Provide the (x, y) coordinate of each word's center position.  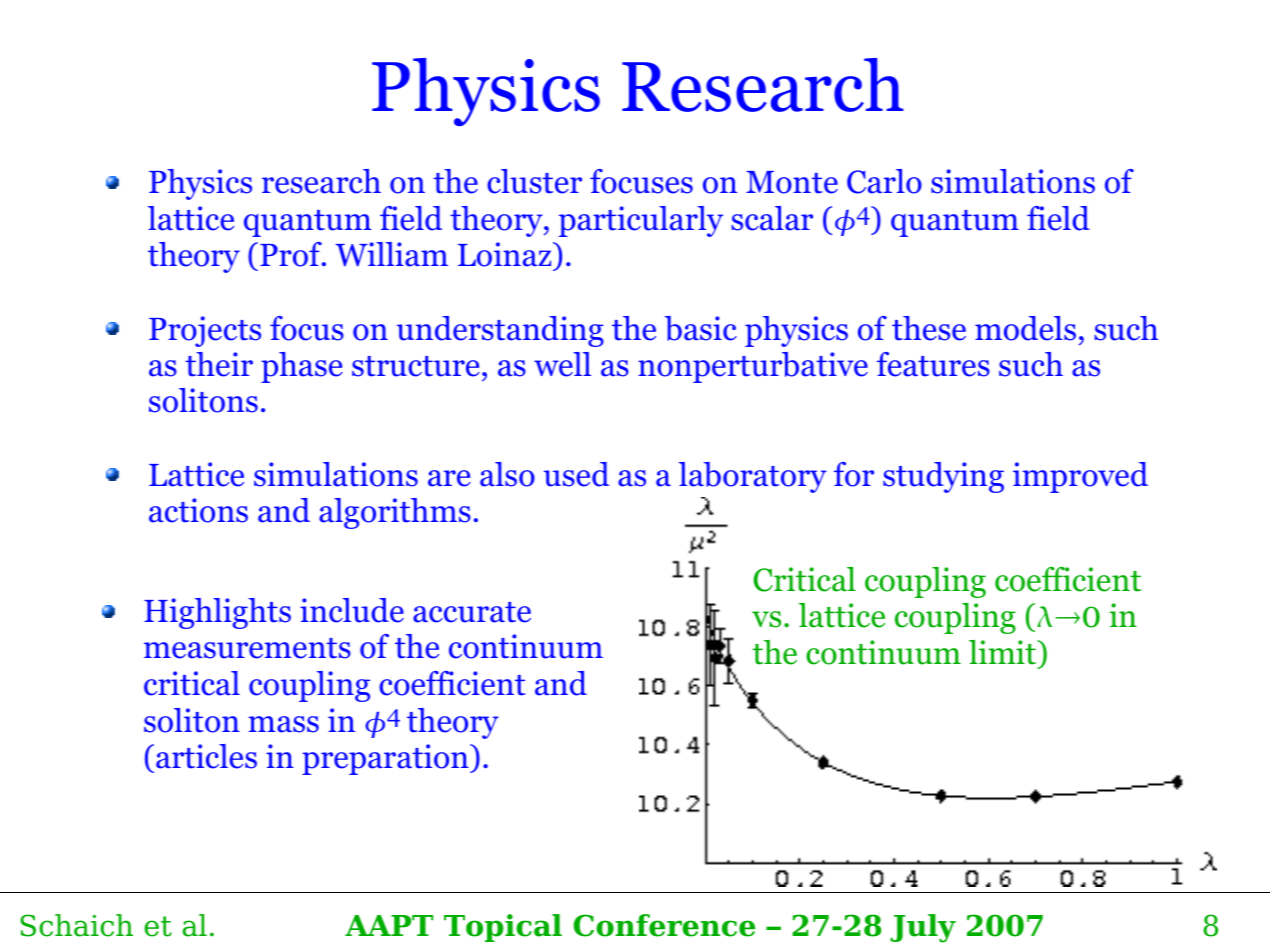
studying (943, 477)
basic (701, 328)
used (576, 474)
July (923, 928)
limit (1004, 652)
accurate (472, 612)
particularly (641, 221)
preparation (386, 759)
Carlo (884, 181)
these (929, 328)
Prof (292, 254)
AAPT (389, 925)
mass (283, 724)
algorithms (395, 513)
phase (302, 367)
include (352, 610)
